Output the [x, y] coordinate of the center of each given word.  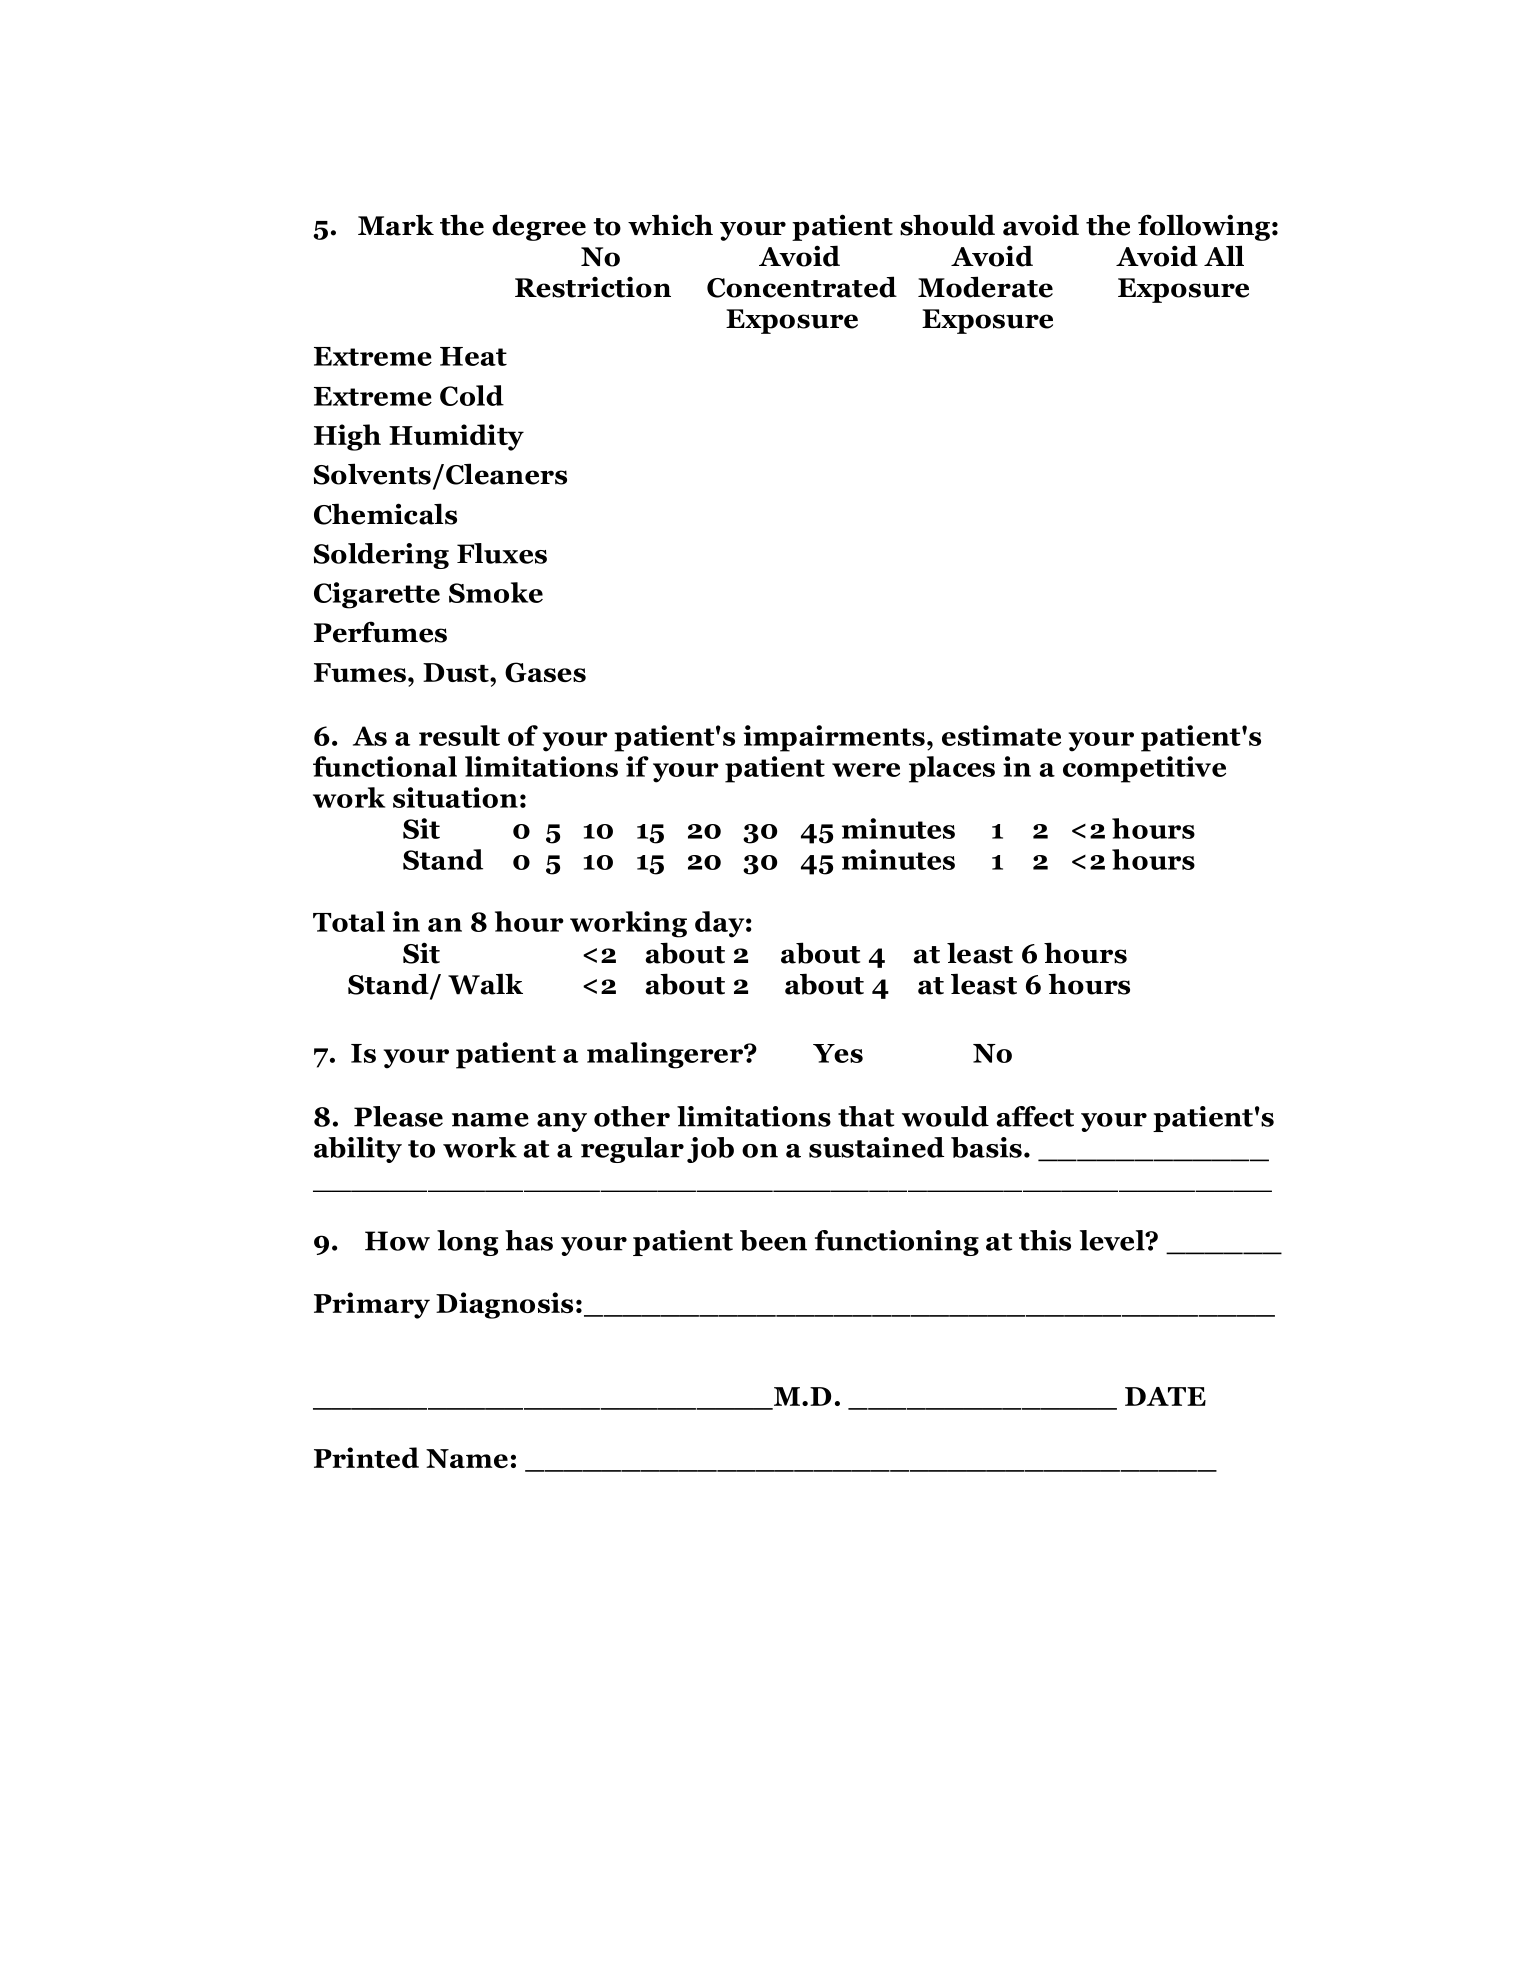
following [1204, 227]
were [866, 770]
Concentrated [802, 287]
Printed [366, 1457]
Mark [396, 225]
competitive [1144, 769]
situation [455, 797]
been [773, 1240]
